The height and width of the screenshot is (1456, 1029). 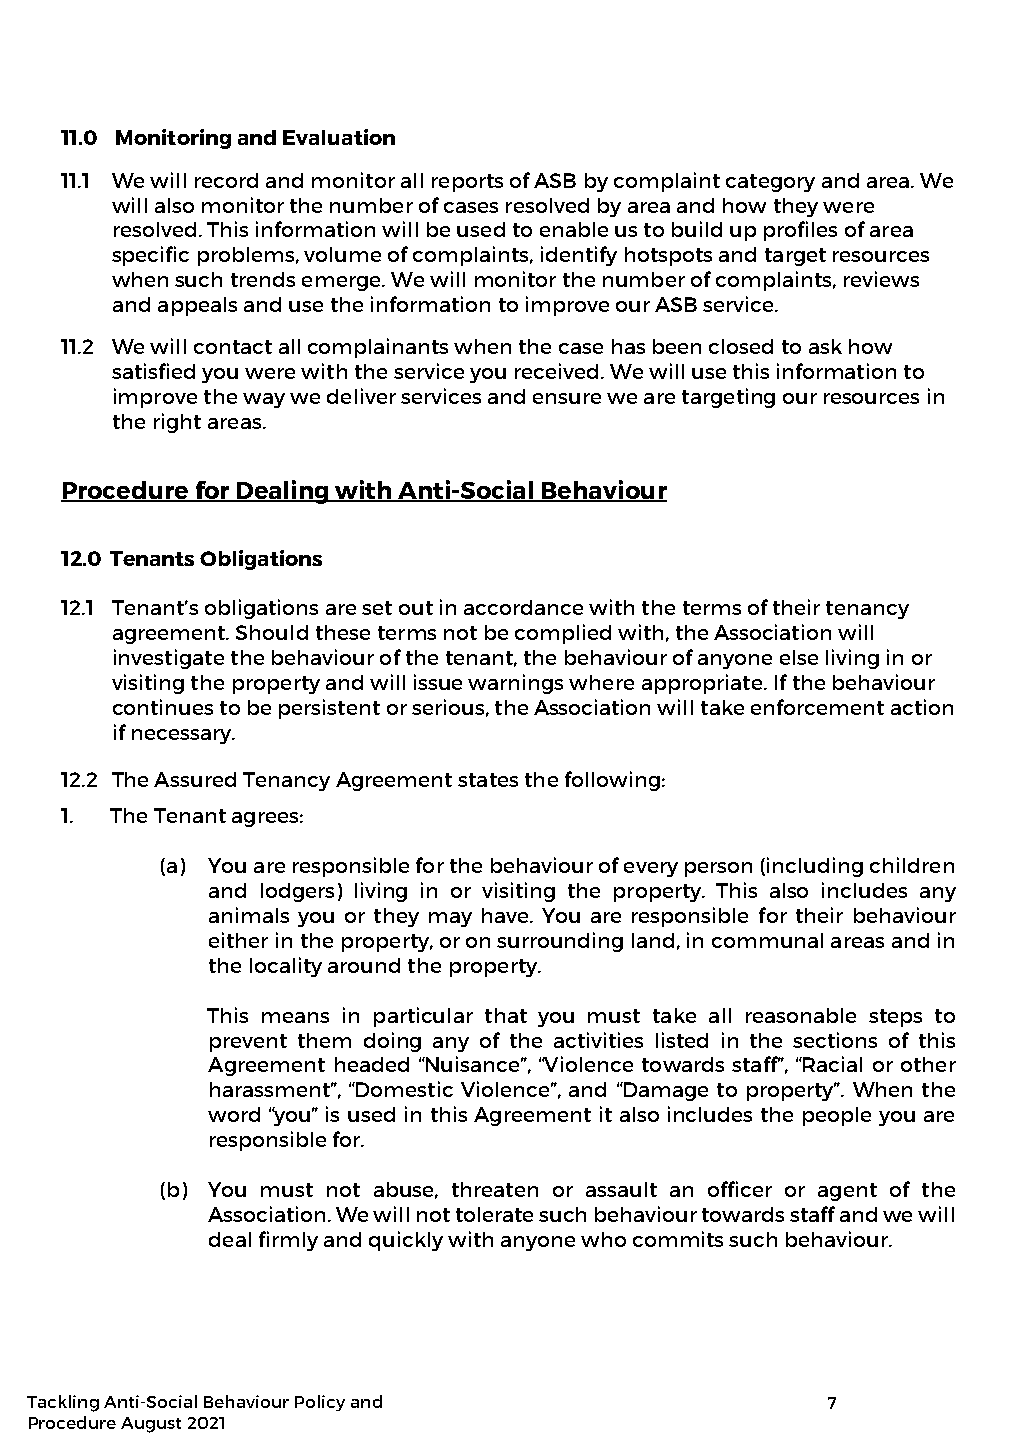 What do you see at coordinates (467, 183) in the screenshot?
I see `reports` at bounding box center [467, 183].
